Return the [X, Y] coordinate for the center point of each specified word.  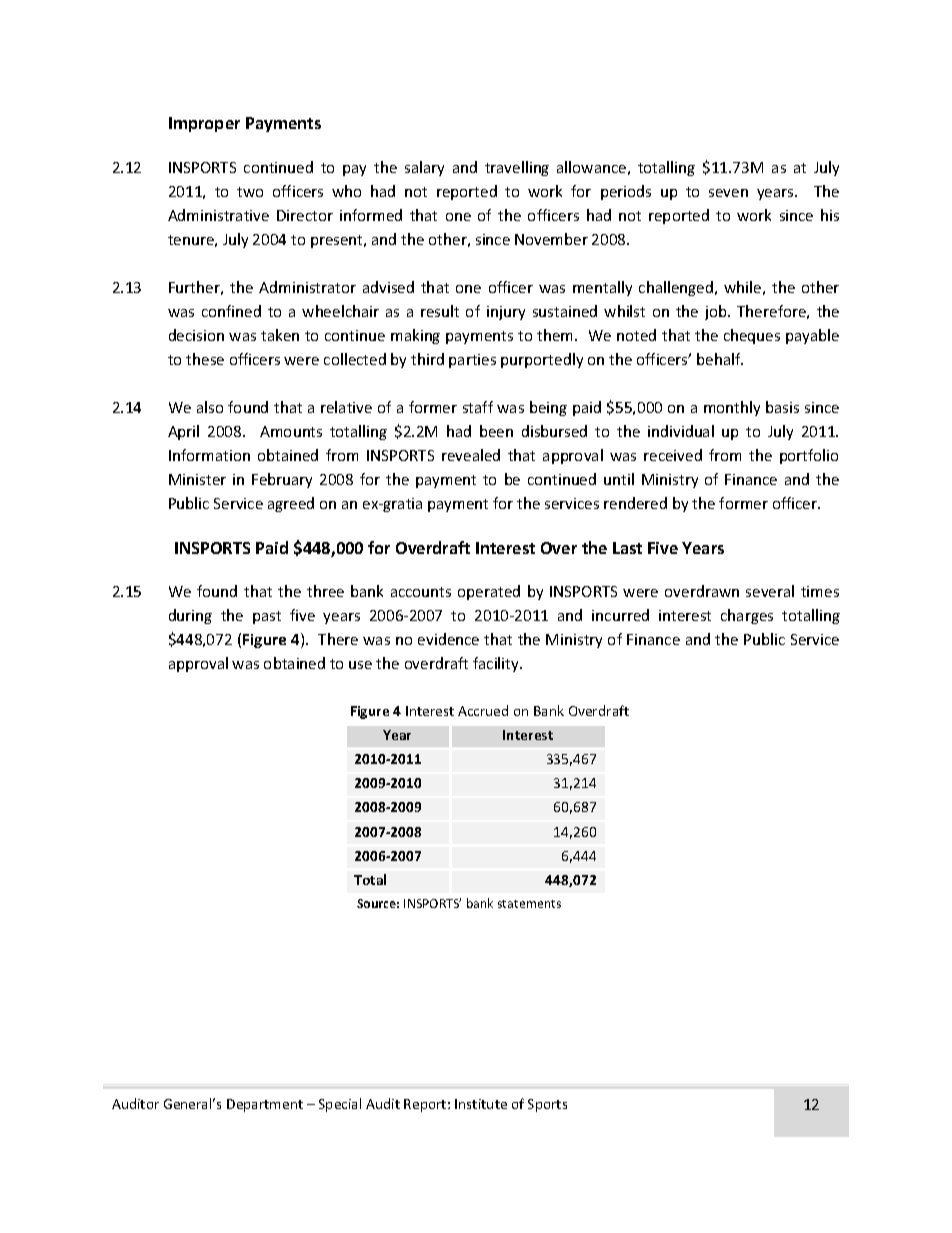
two [250, 192]
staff [478, 407]
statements [529, 904]
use [360, 665]
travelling [517, 168]
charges [747, 616]
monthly [732, 408]
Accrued [483, 710]
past [267, 617]
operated [489, 592]
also [210, 407]
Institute [481, 1104]
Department [265, 1105]
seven [728, 193]
